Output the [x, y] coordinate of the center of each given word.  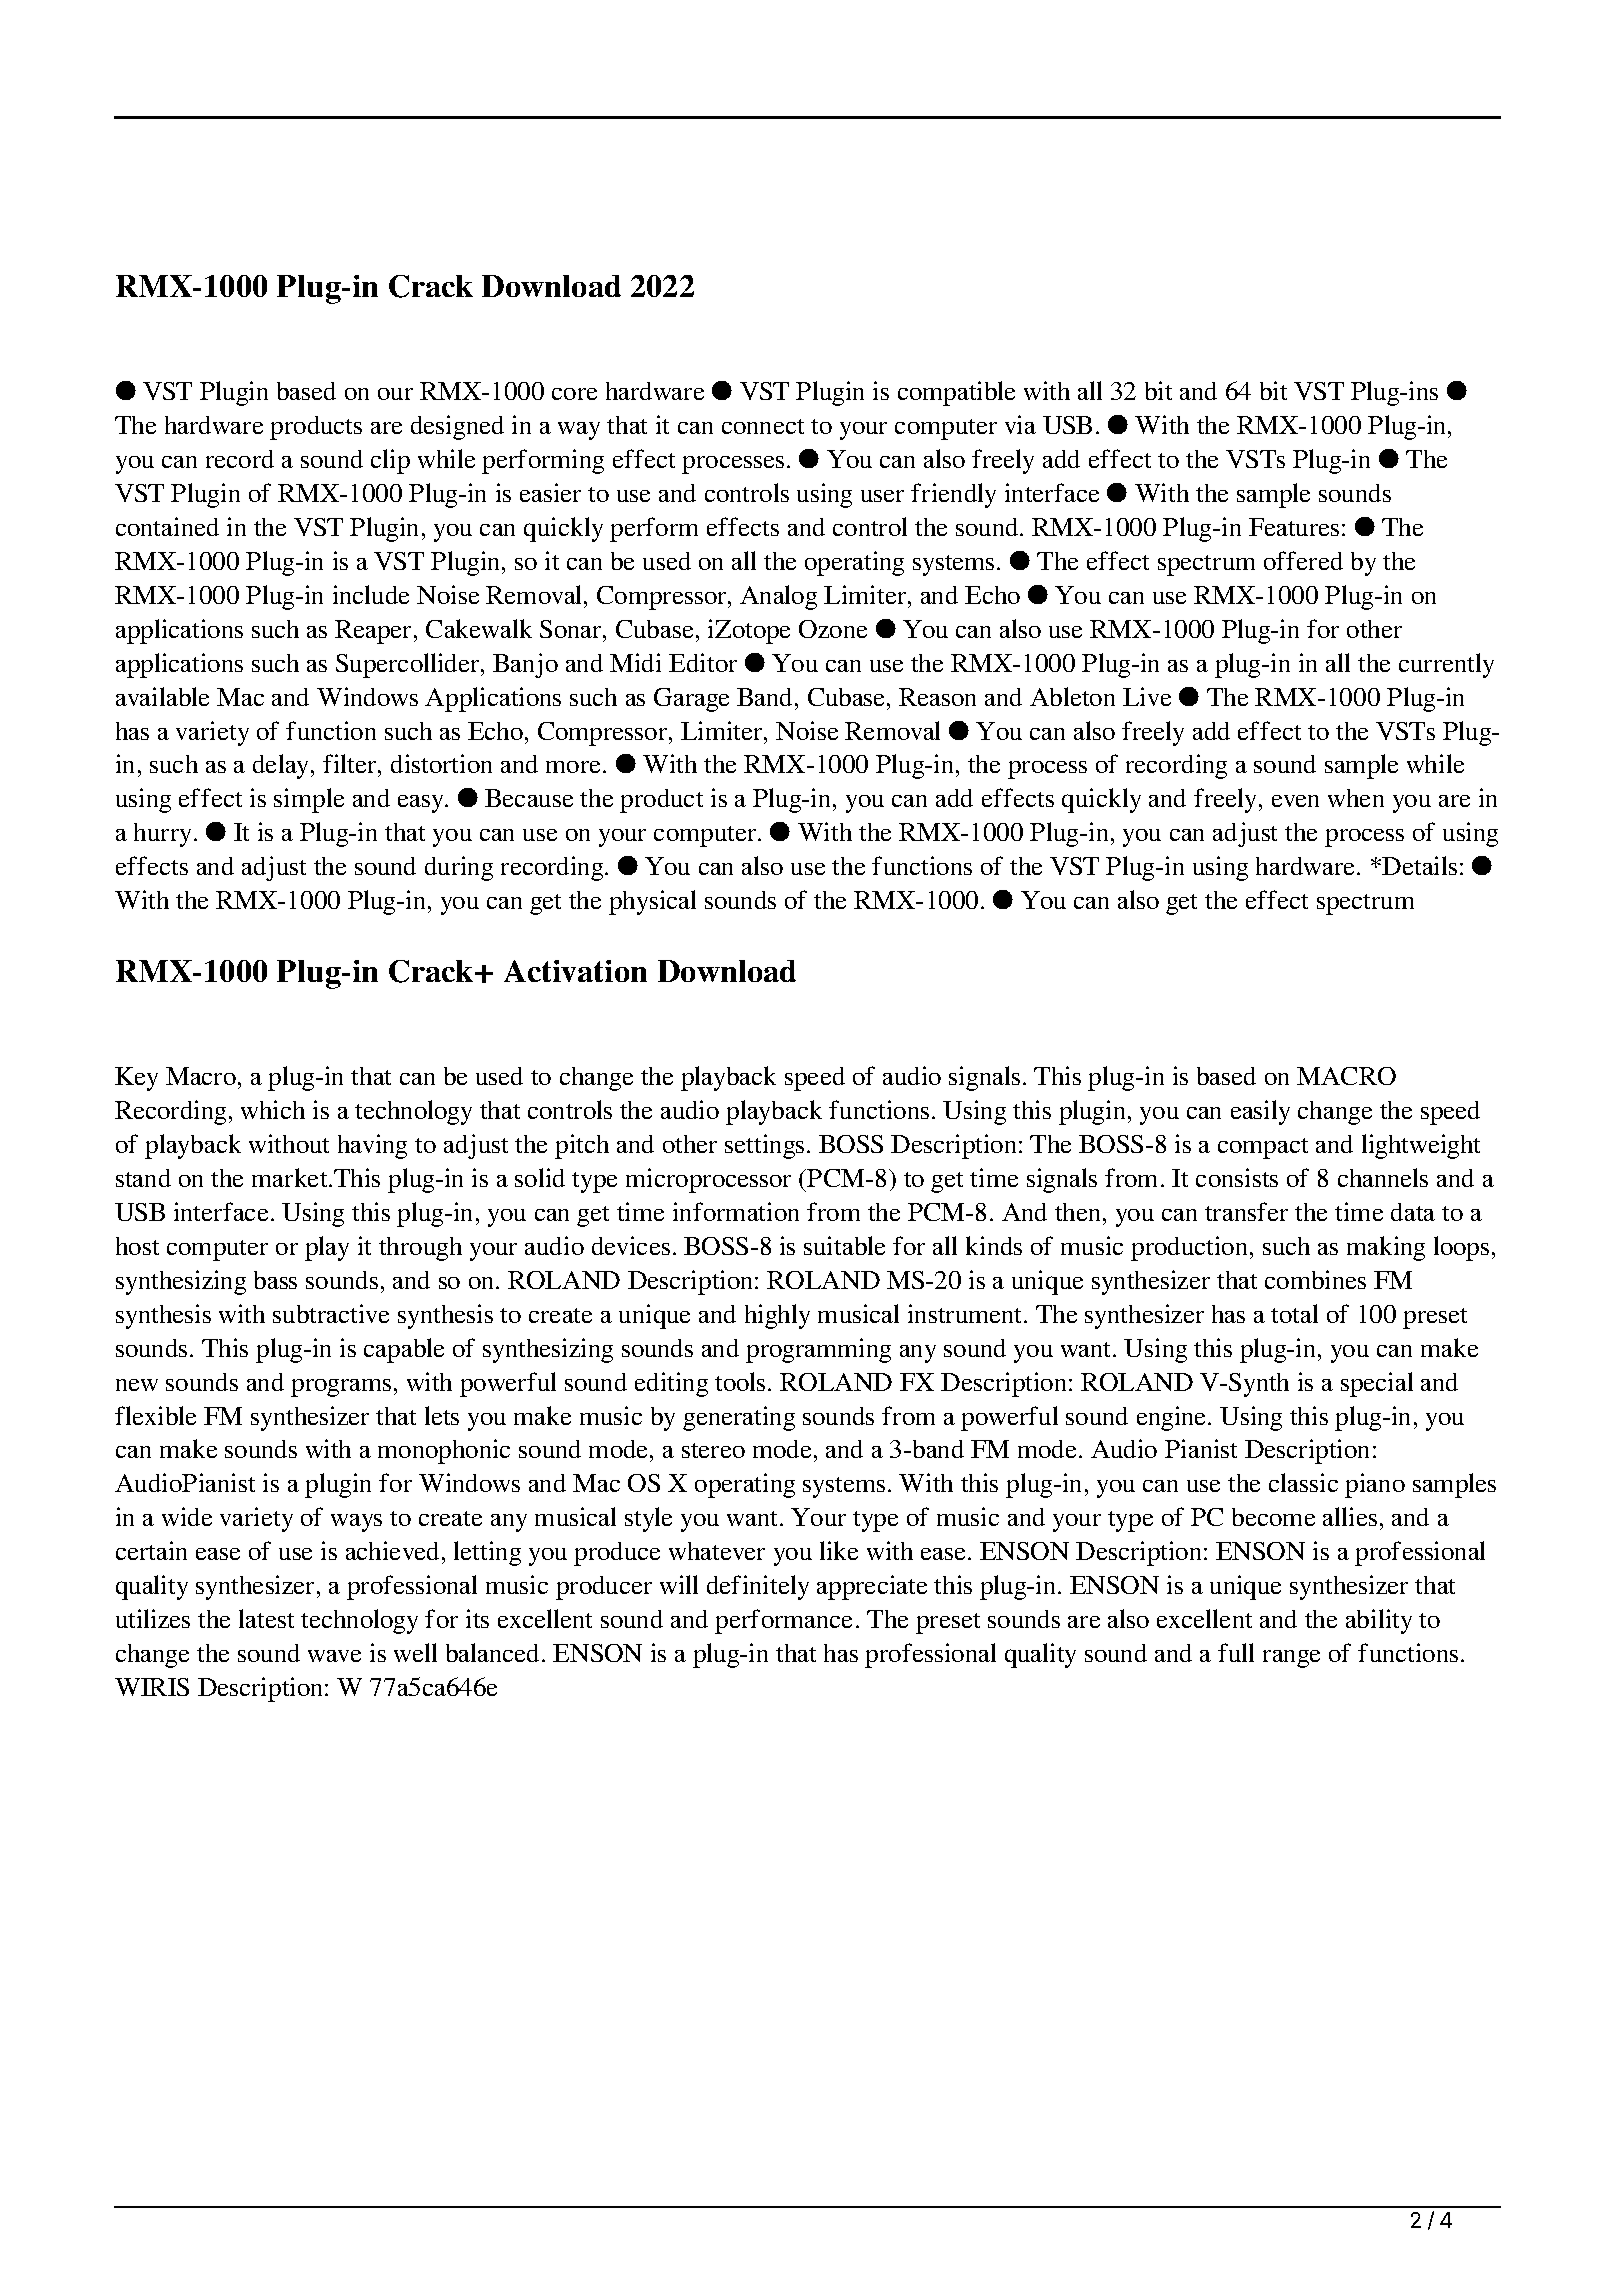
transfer [1246, 1211]
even [1295, 801]
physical [652, 902]
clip [390, 461]
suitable [844, 1245]
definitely [758, 1587]
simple [309, 800]
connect [763, 426]
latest [266, 1618]
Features [1294, 527]
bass [275, 1280]
